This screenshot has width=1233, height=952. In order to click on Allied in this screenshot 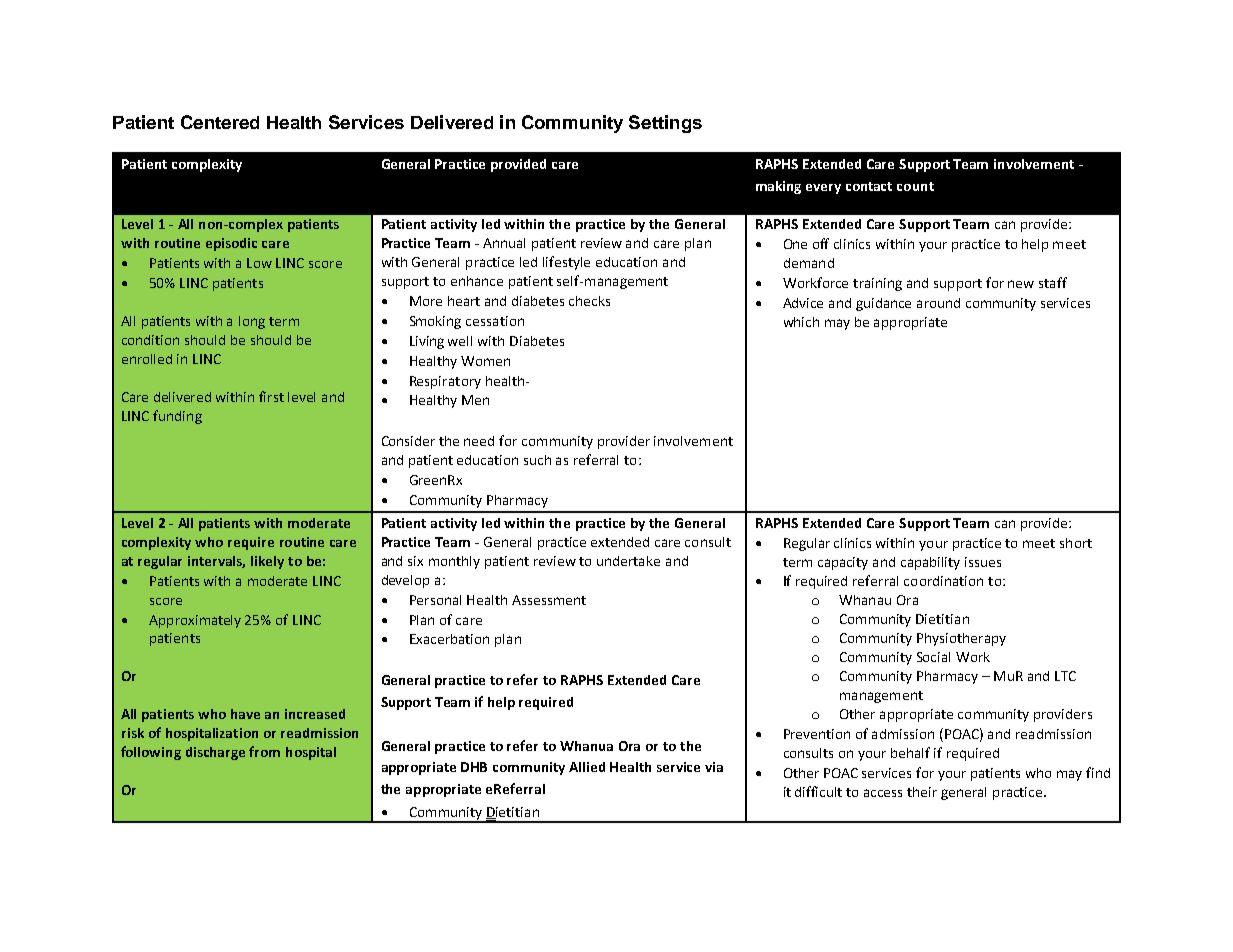, I will do `click(587, 767)`.
